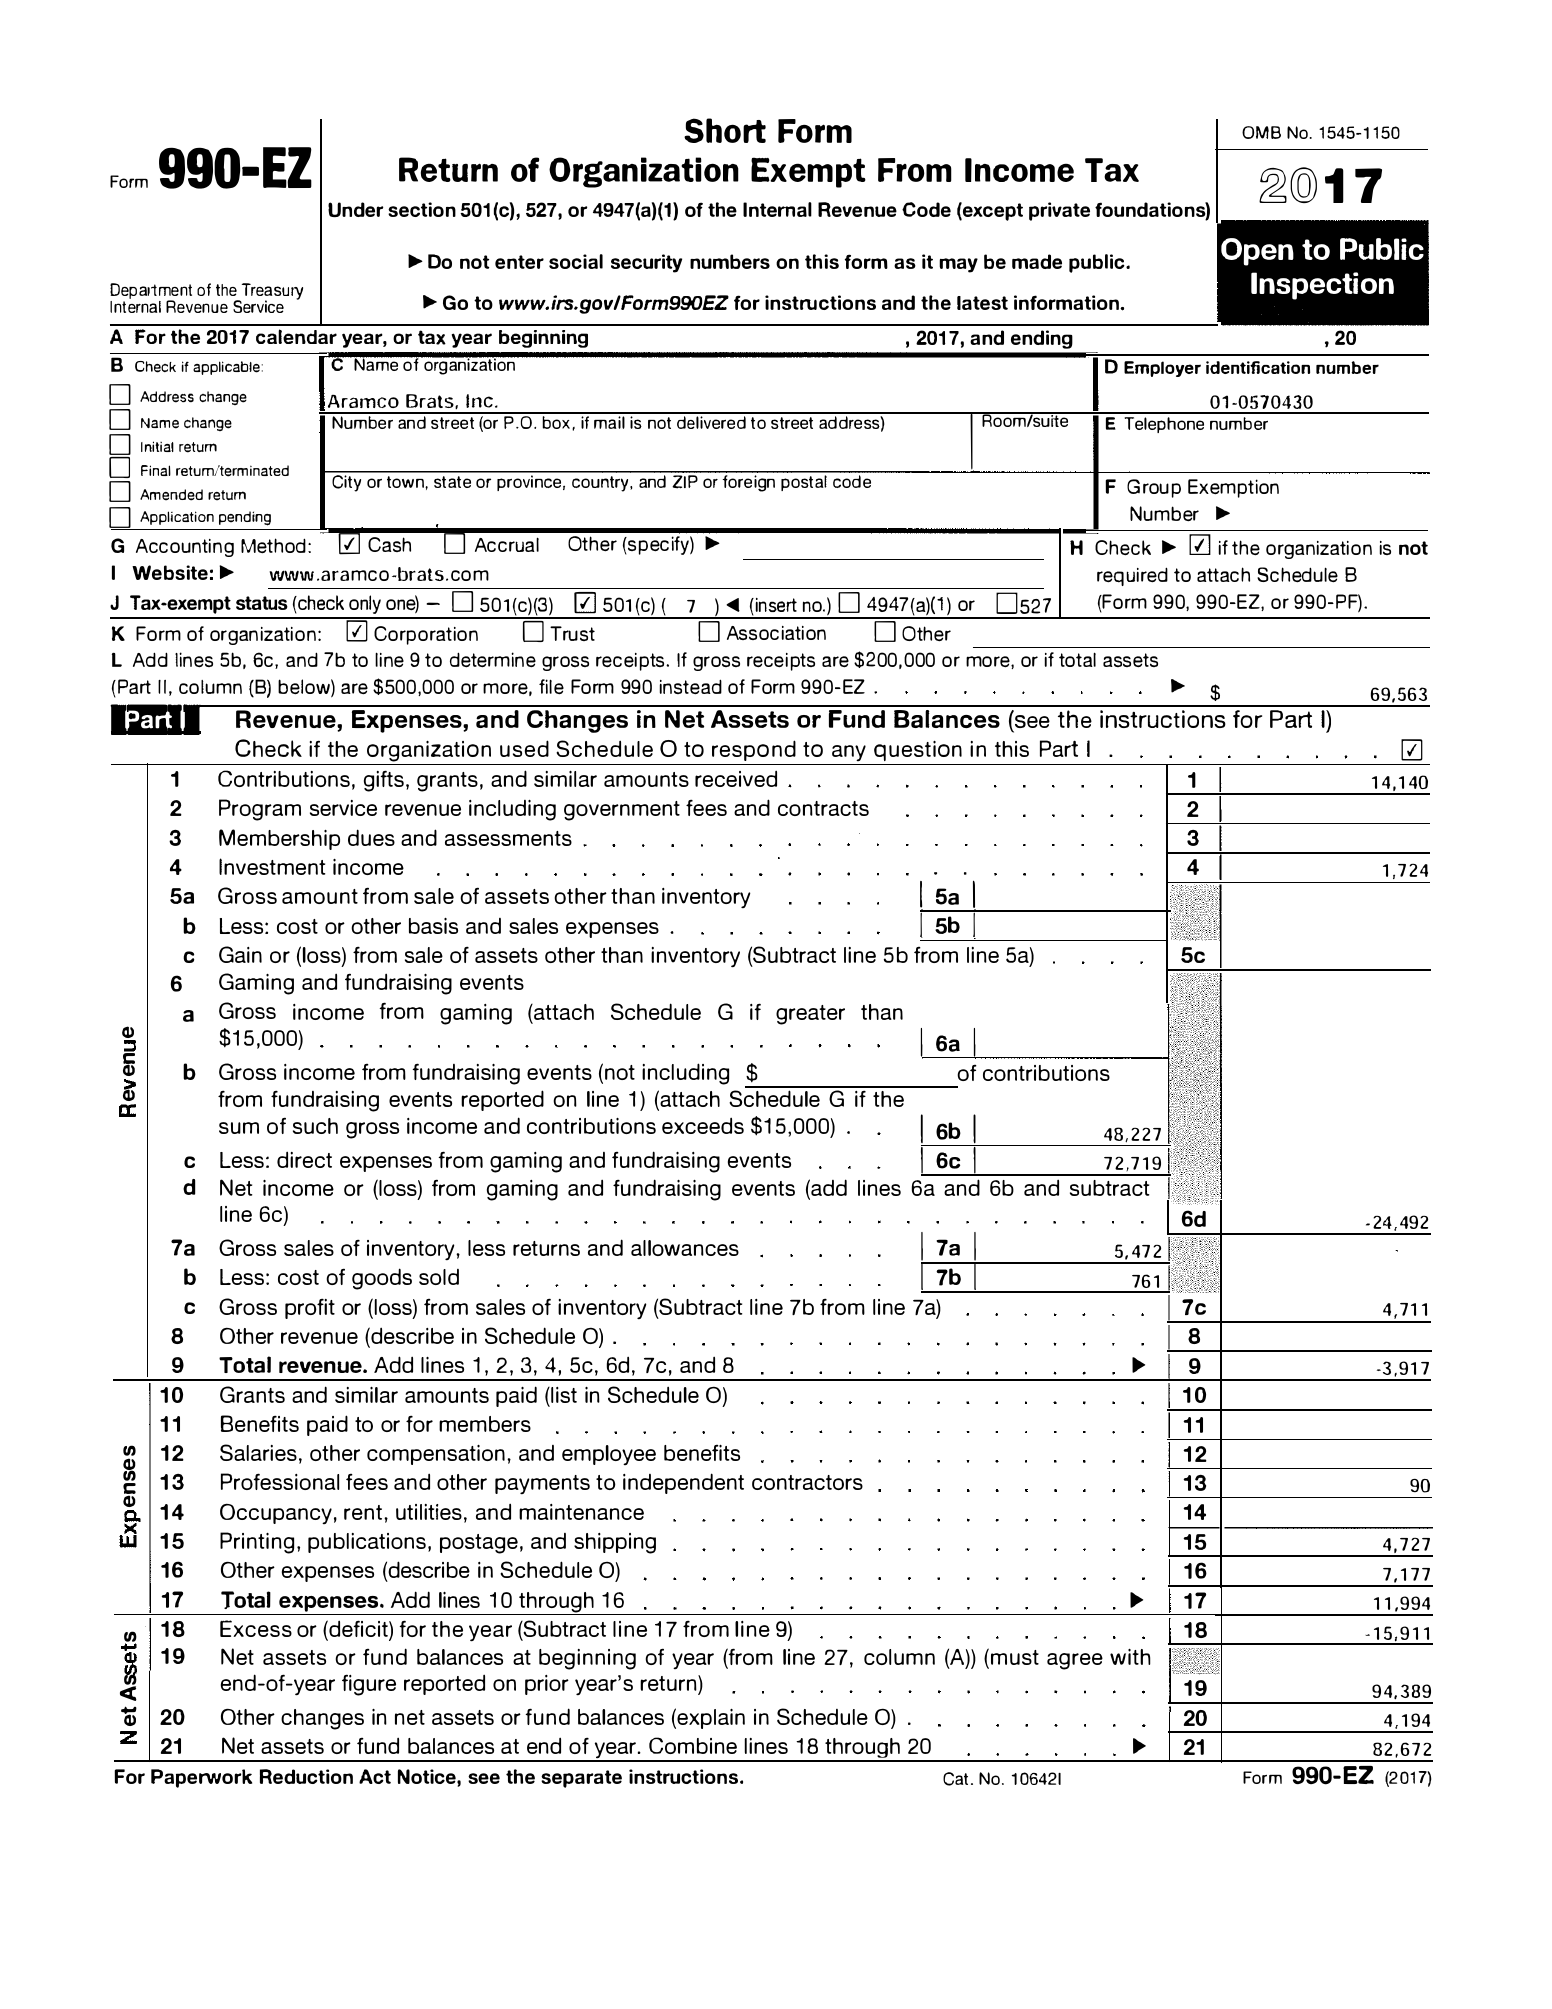  What do you see at coordinates (306, 1776) in the screenshot?
I see `Reduction` at bounding box center [306, 1776].
